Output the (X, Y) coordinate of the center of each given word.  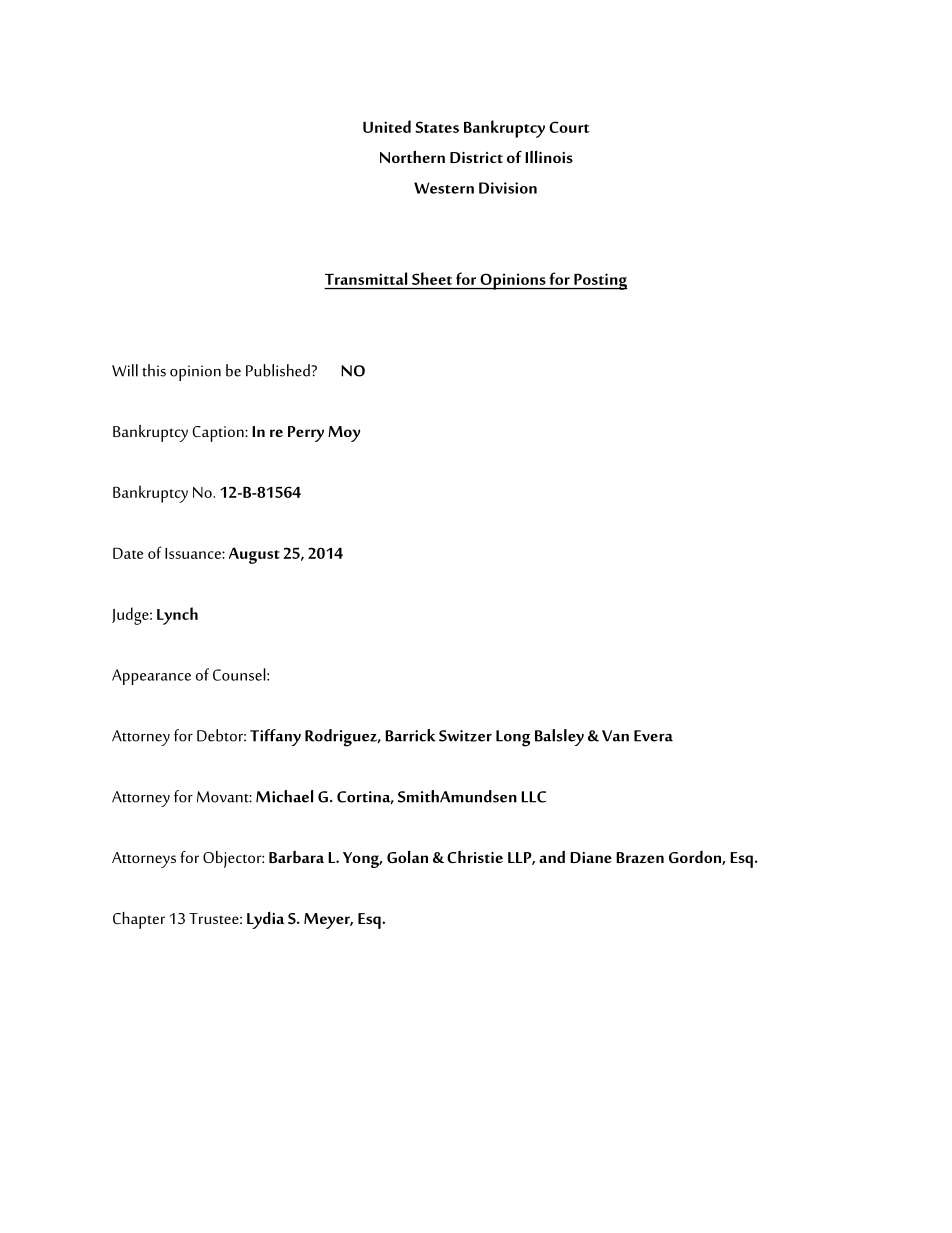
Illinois (549, 156)
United (387, 126)
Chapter (139, 920)
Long (513, 738)
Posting (600, 281)
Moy (344, 434)
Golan (407, 856)
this (154, 370)
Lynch (177, 616)
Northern (412, 156)
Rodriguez (342, 738)
